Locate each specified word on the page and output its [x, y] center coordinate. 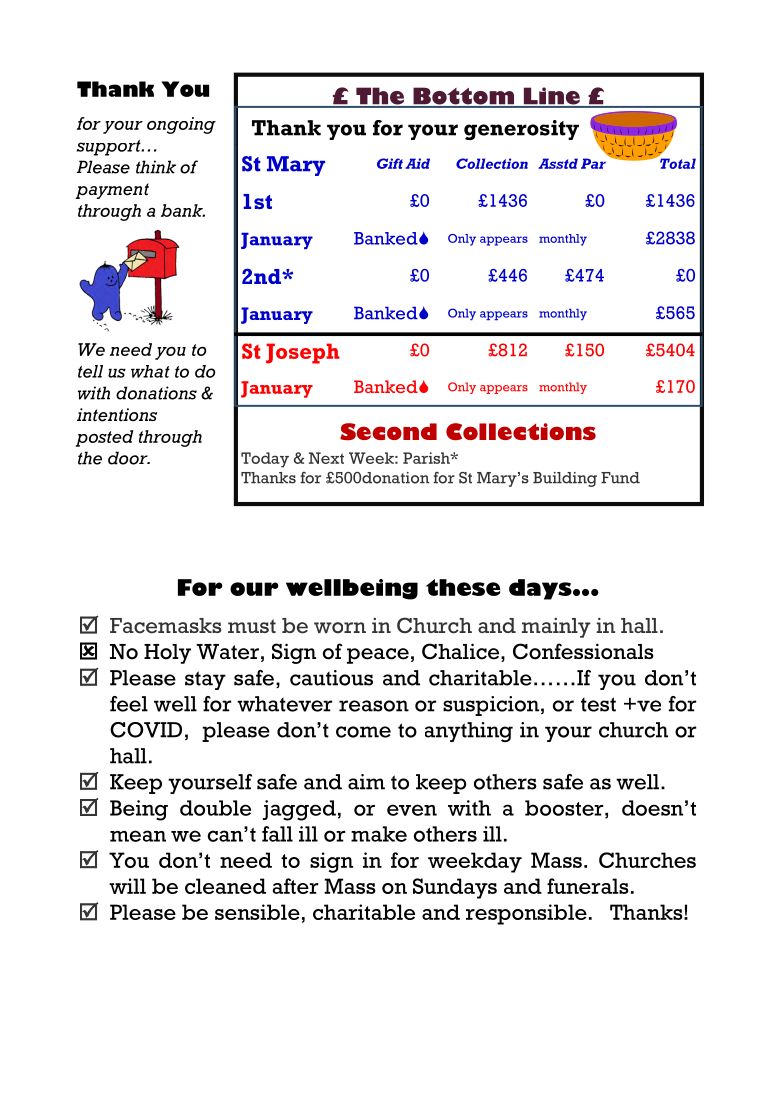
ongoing [181, 125]
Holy [167, 654]
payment [112, 191]
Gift [390, 163]
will [127, 886]
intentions [117, 415]
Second [388, 431]
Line [551, 97]
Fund [620, 478]
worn [340, 628]
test [598, 704]
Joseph [303, 353]
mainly [556, 628]
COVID [146, 730]
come [363, 732]
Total [677, 162]
